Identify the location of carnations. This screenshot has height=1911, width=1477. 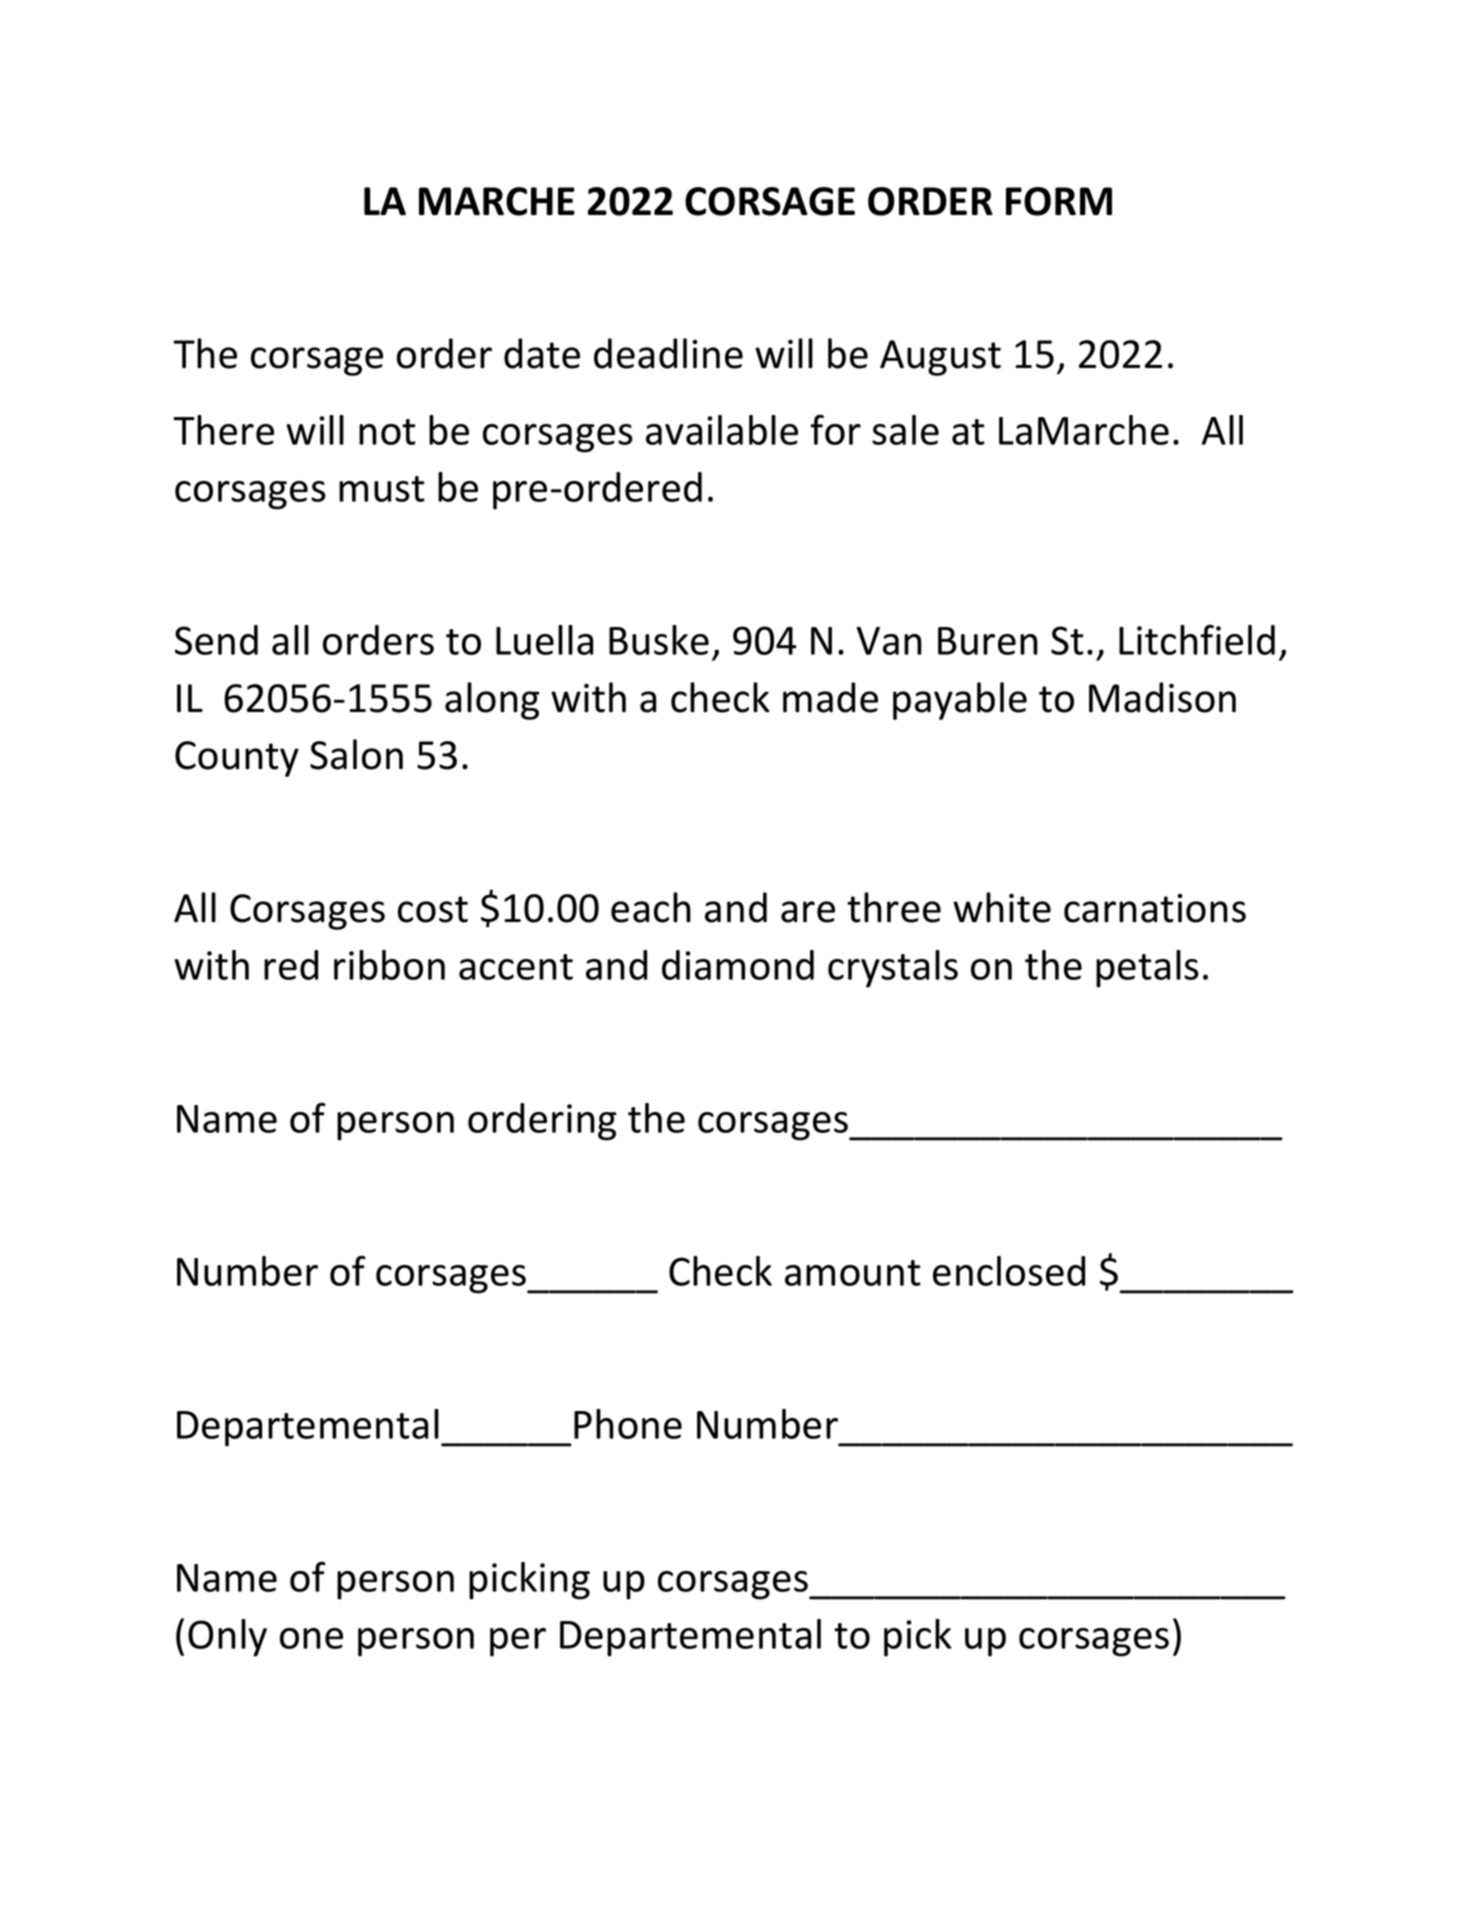
(1155, 908).
